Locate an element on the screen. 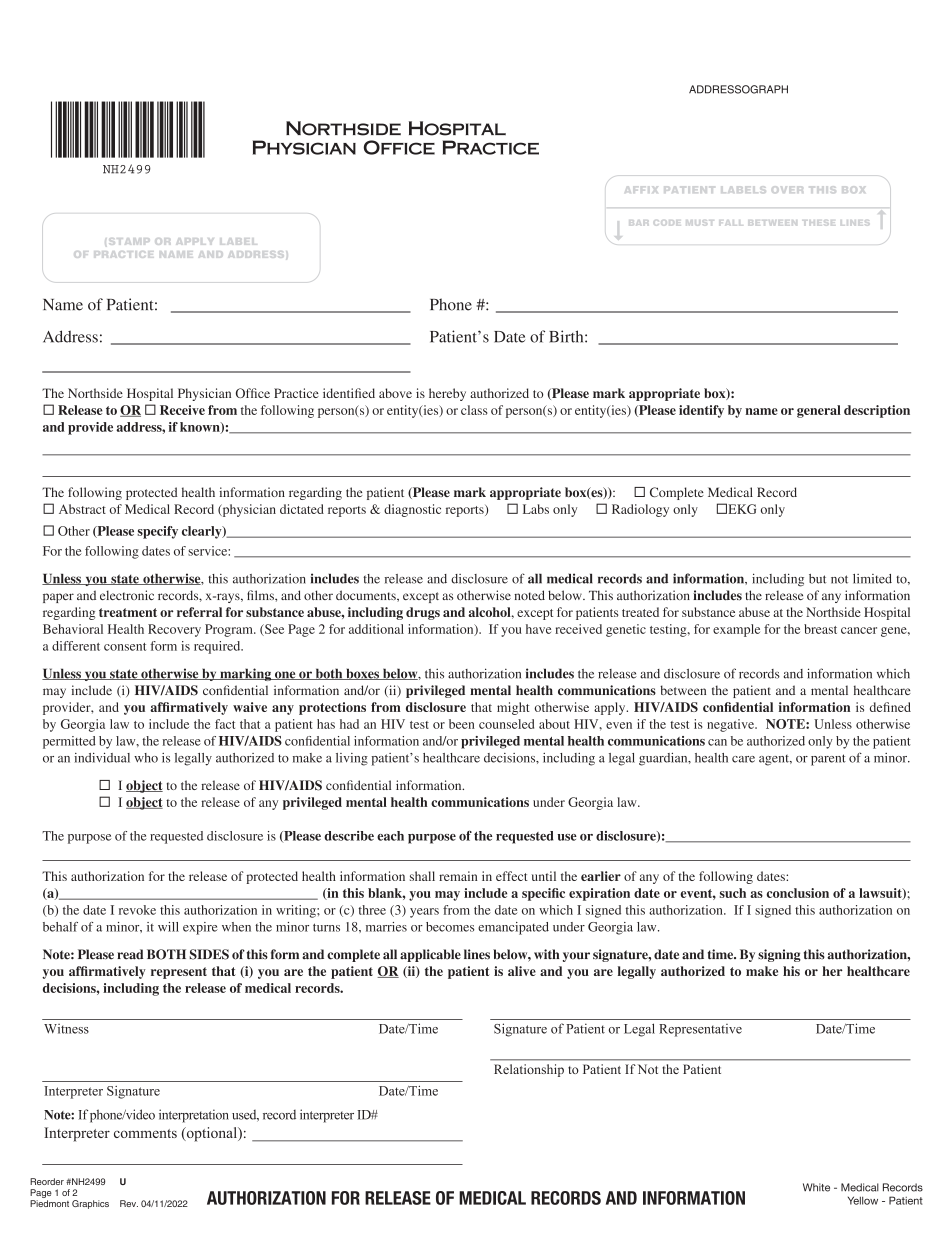 Image resolution: width=952 pixels, height=1233 pixels. might is located at coordinates (513, 708).
